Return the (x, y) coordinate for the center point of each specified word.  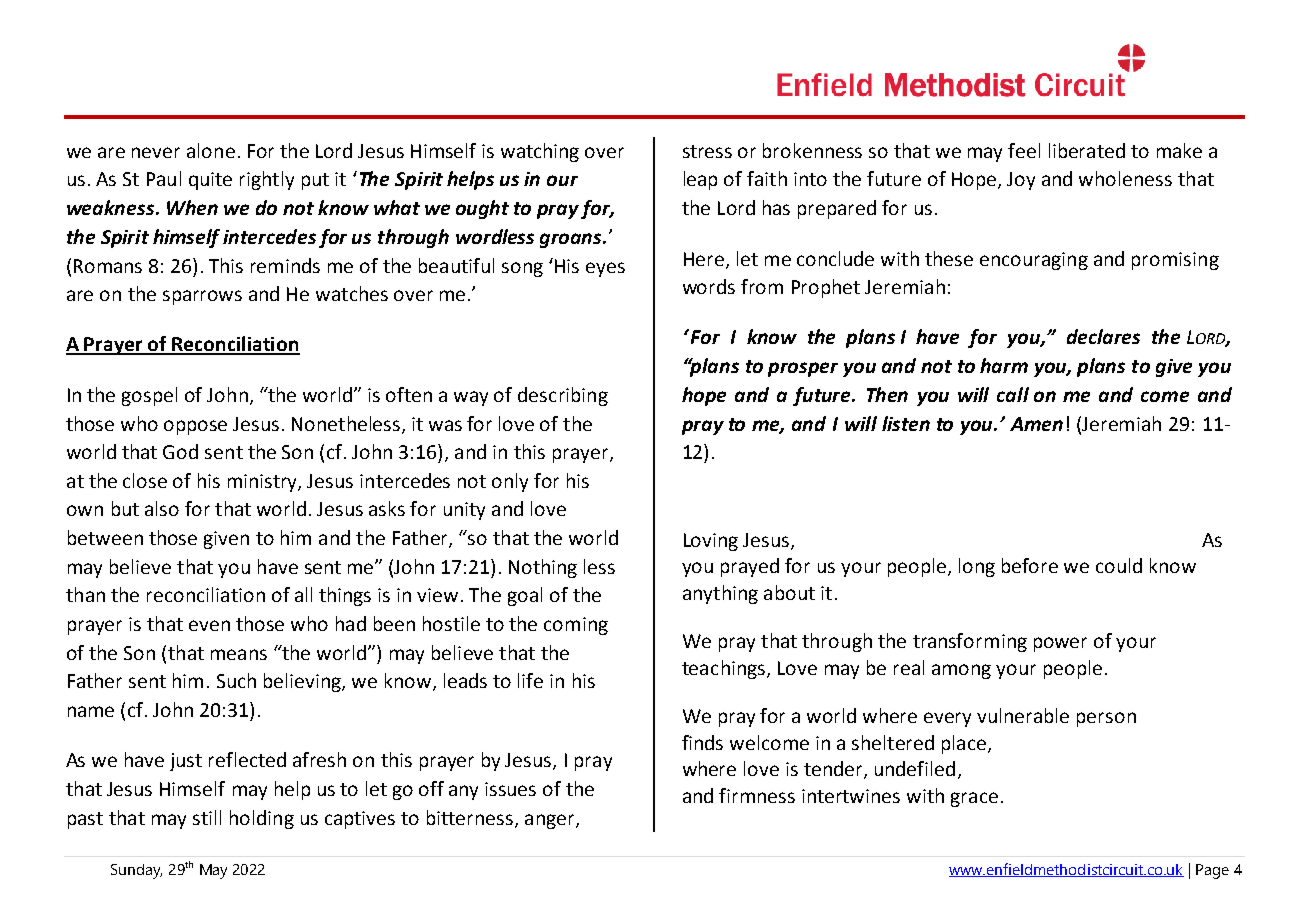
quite (210, 181)
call (1013, 394)
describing (563, 396)
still (207, 817)
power (1060, 644)
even (209, 625)
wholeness (1125, 178)
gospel (149, 396)
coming (576, 626)
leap (700, 180)
